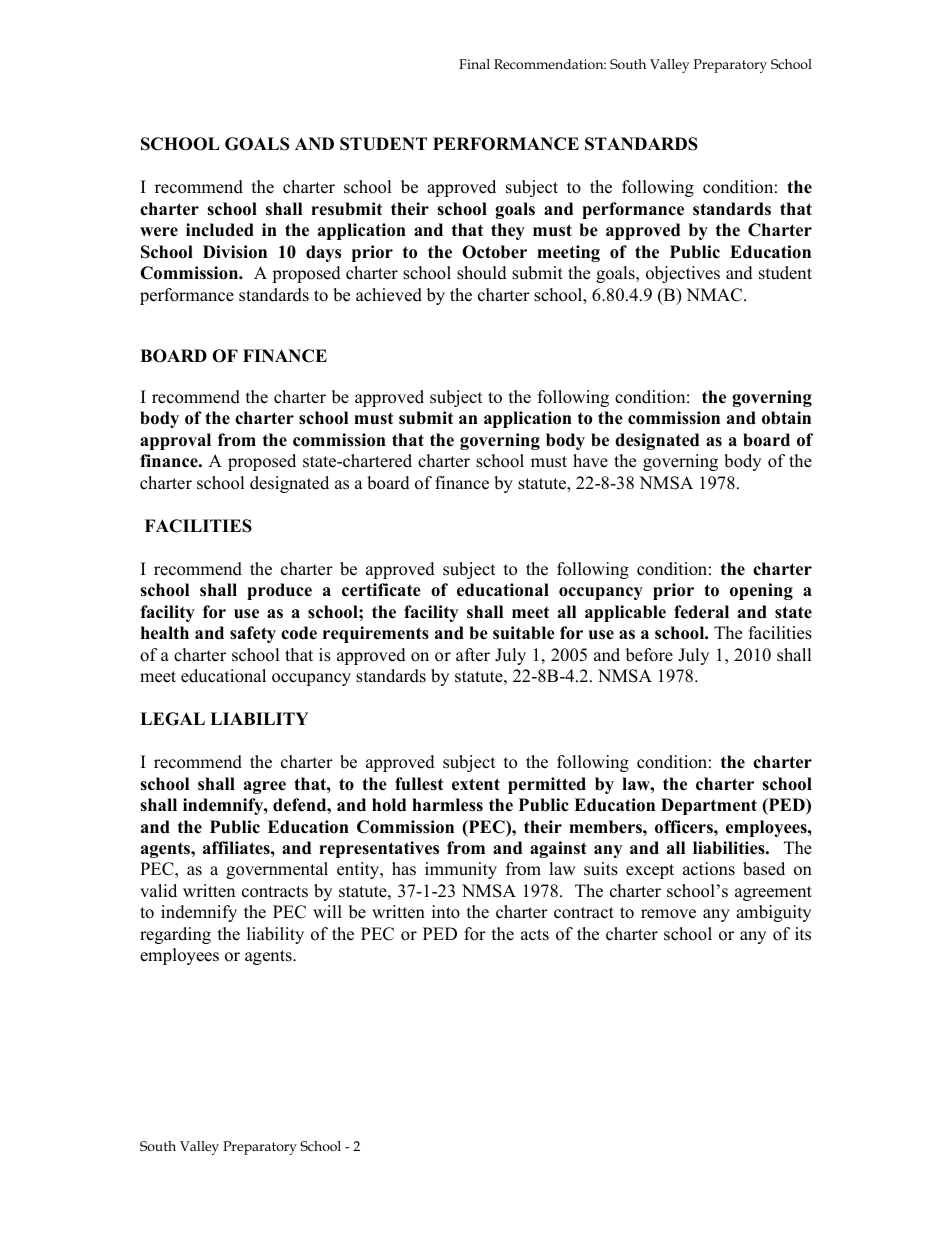  What do you see at coordinates (175, 935) in the page?
I see `regarding` at bounding box center [175, 935].
